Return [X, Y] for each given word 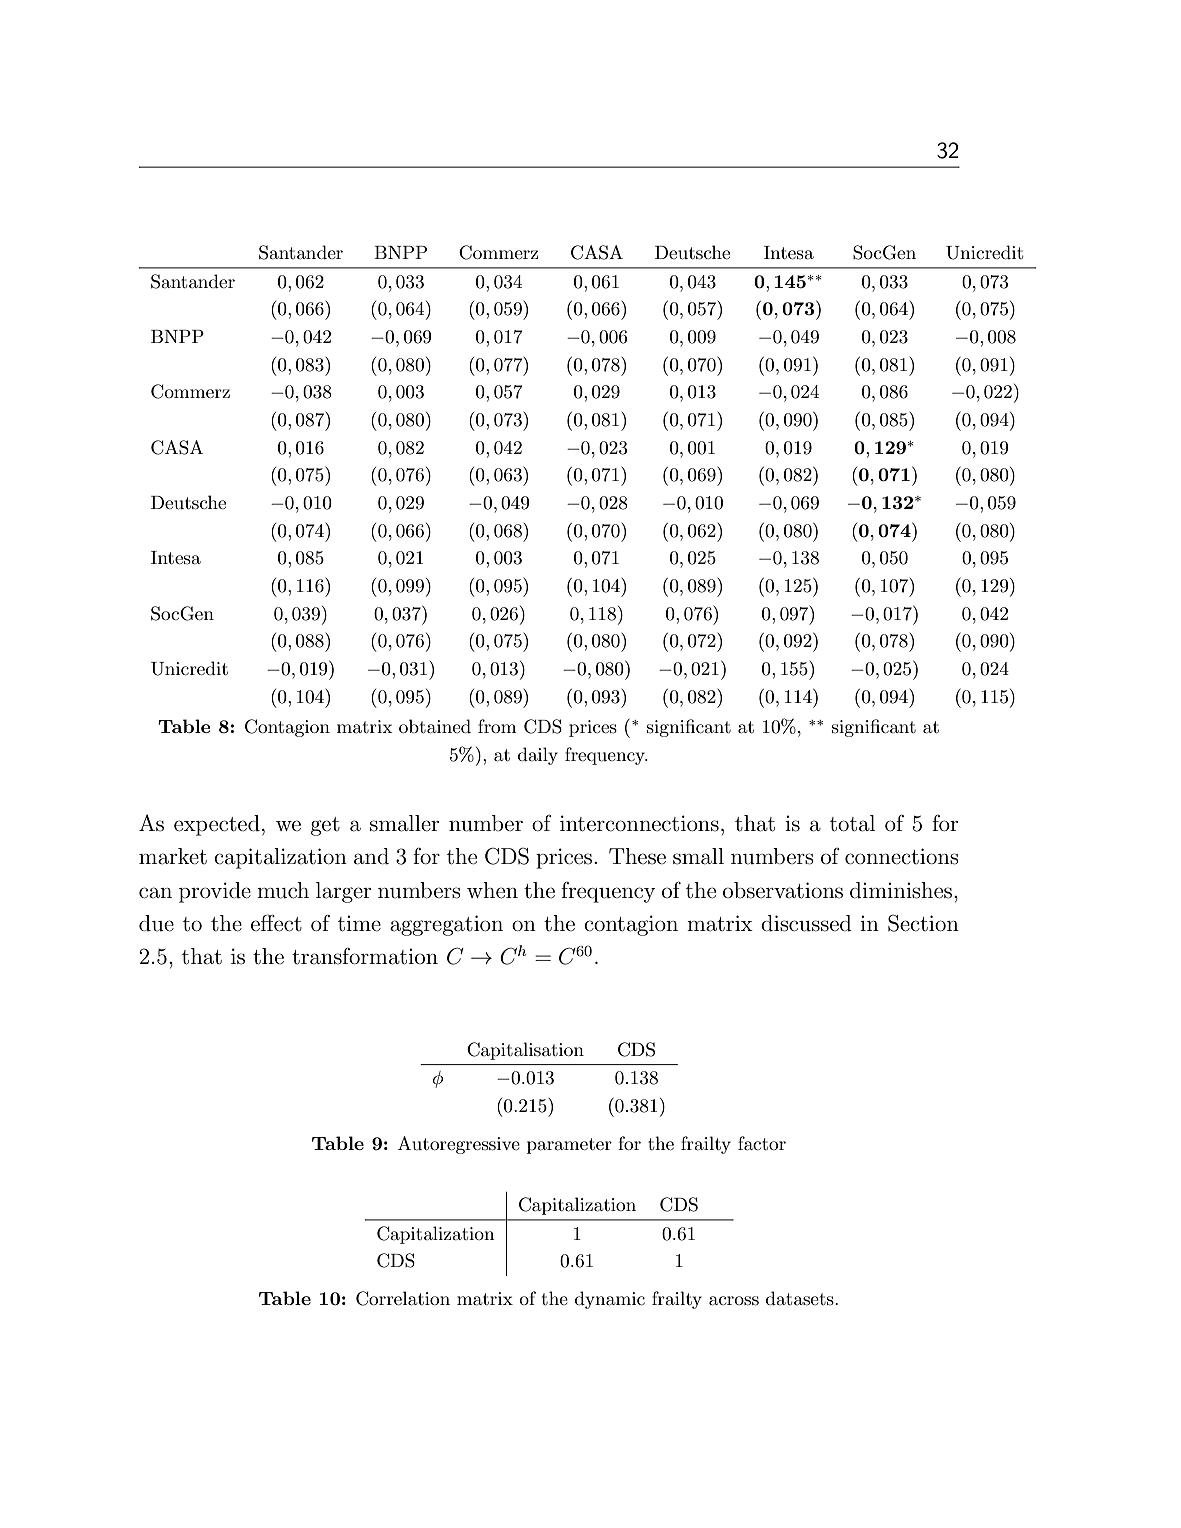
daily [538, 756]
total [852, 823]
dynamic [610, 1300]
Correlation [403, 1298]
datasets [801, 1298]
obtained [435, 726]
